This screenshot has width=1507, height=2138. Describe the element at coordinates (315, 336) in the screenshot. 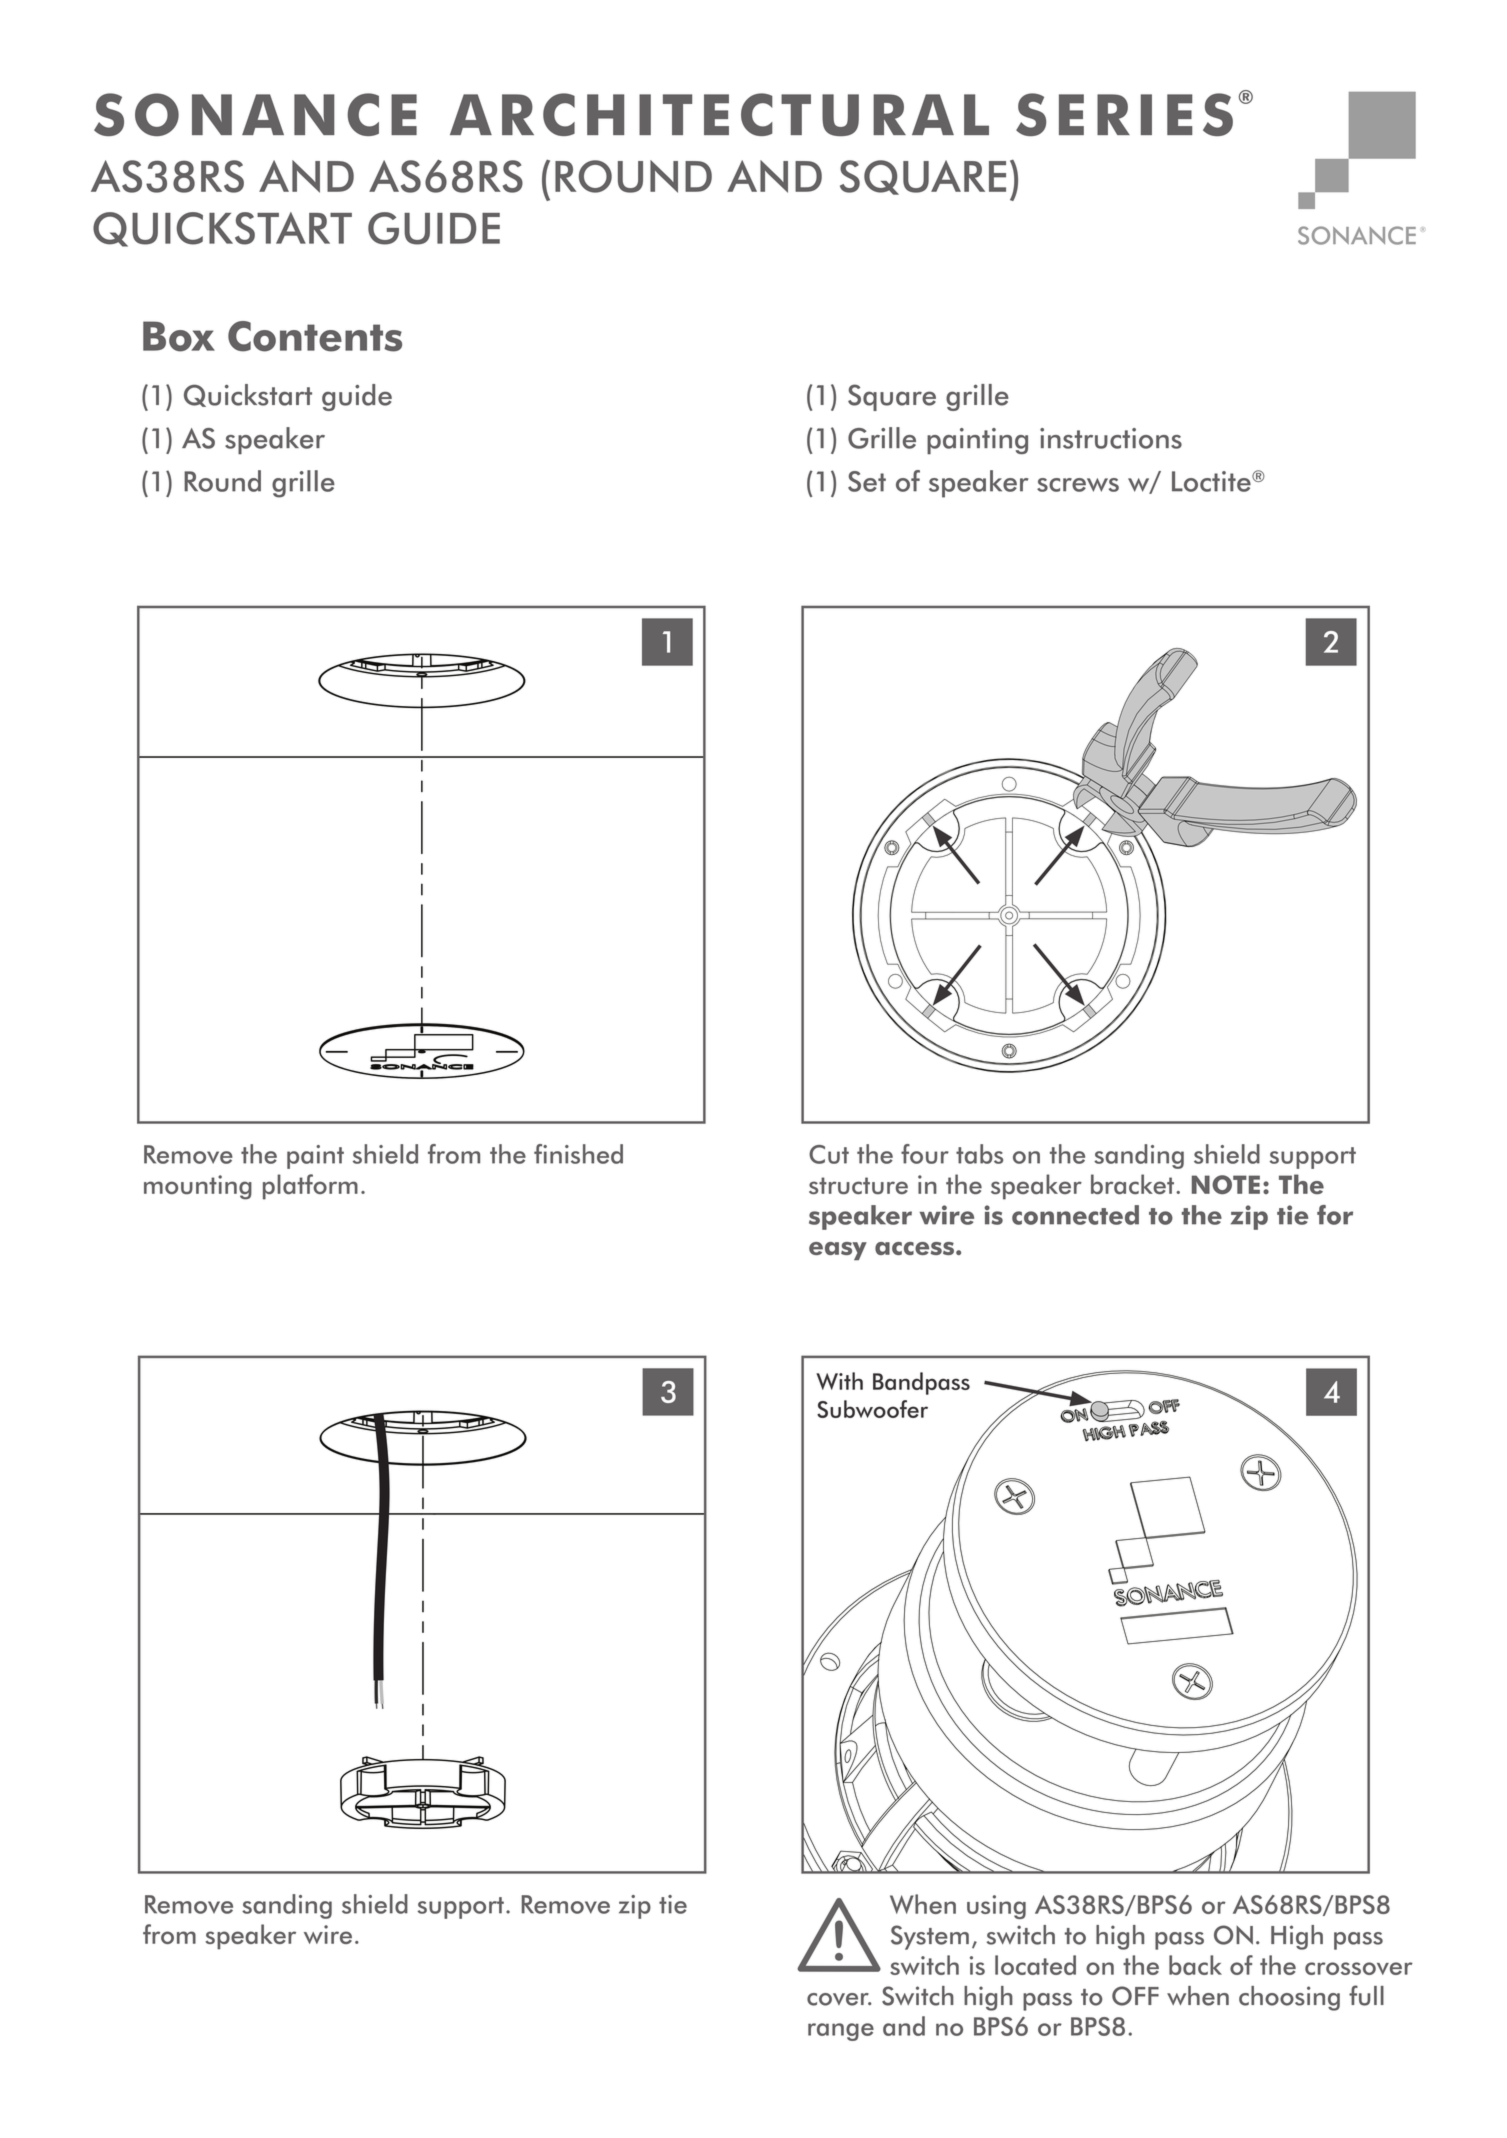

I see `Contents` at that location.
